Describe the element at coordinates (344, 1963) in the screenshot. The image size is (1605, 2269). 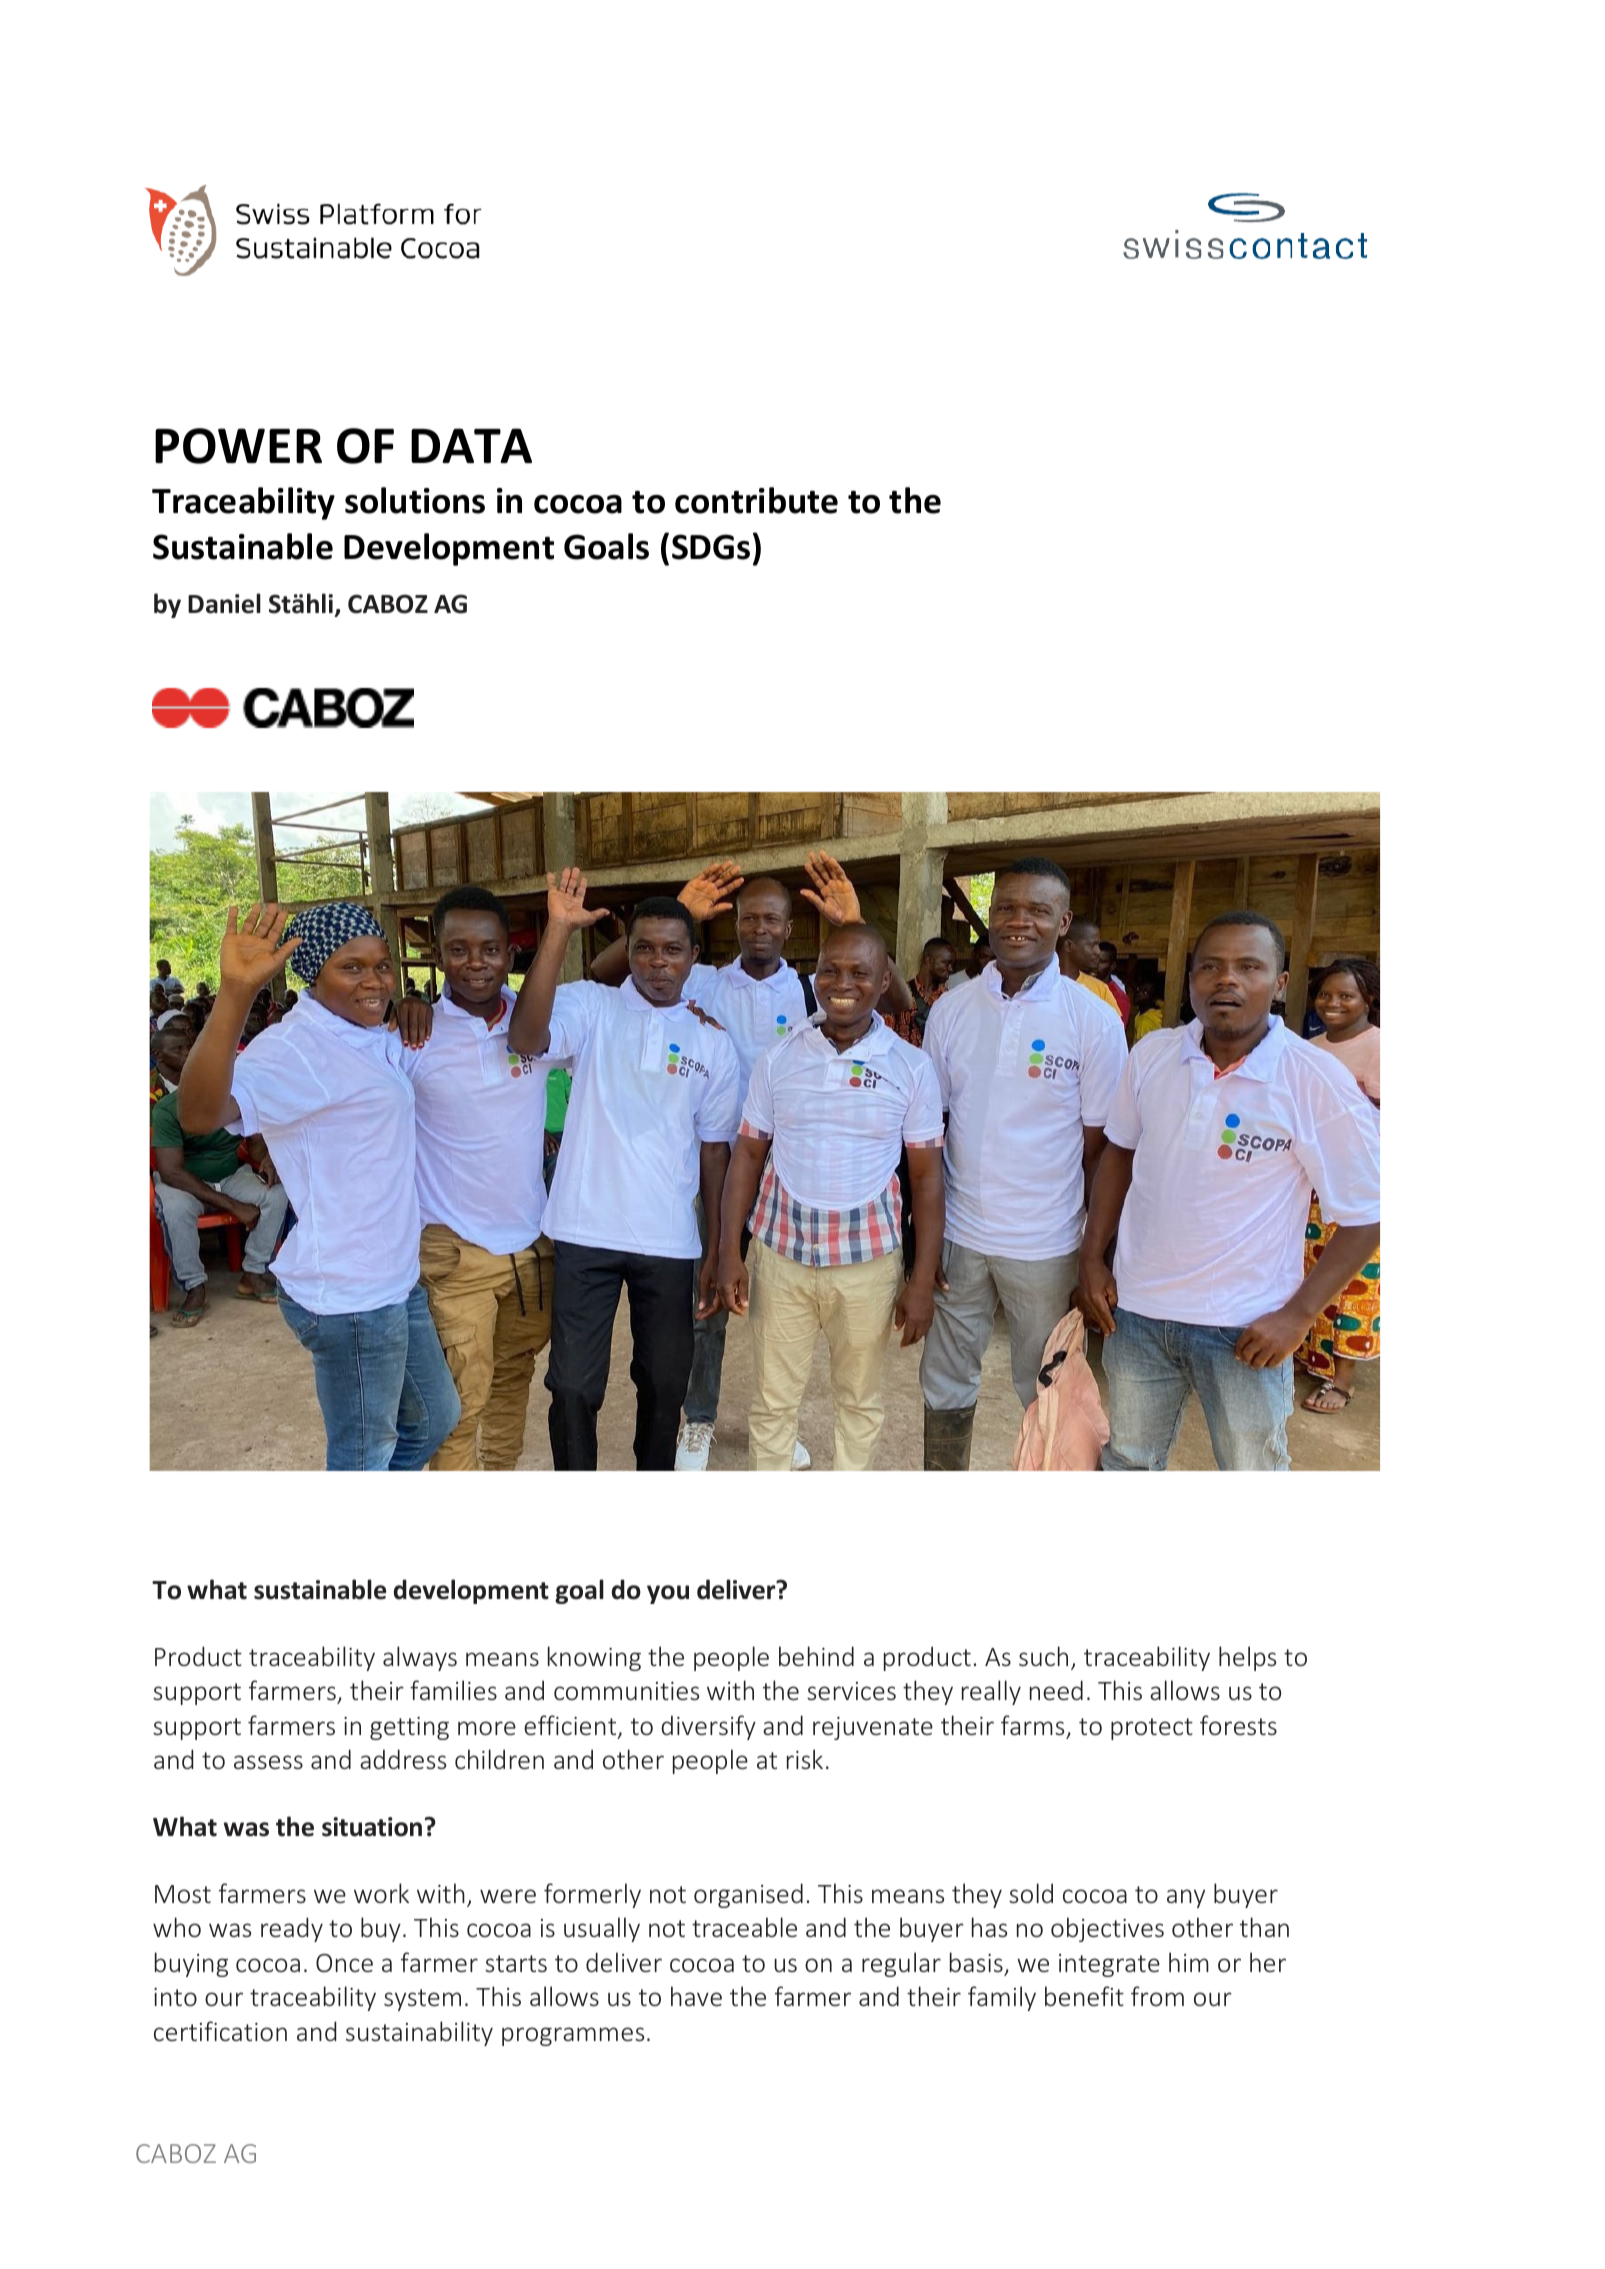
I see `Once` at that location.
